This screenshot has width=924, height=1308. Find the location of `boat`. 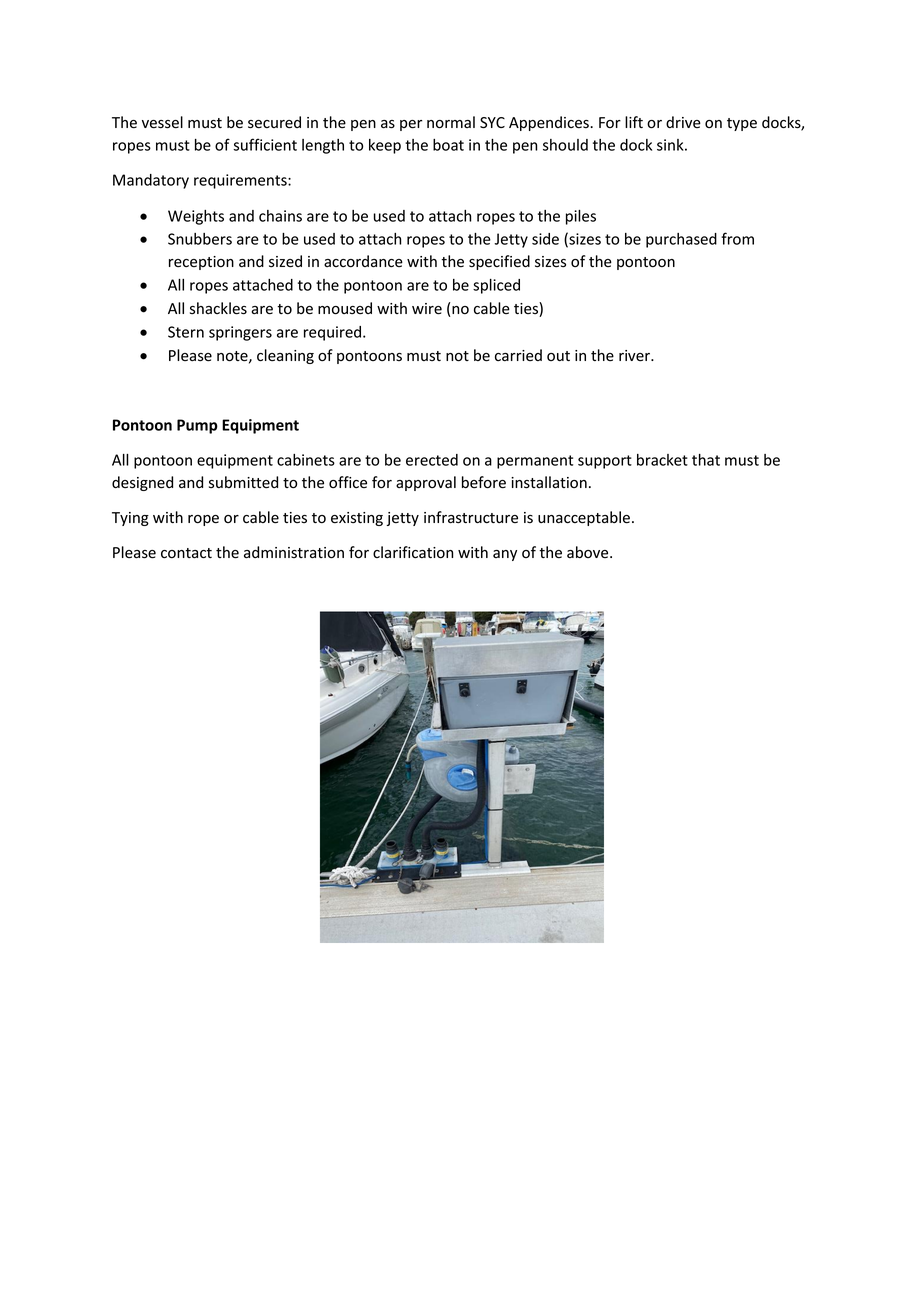

boat is located at coordinates (448, 145).
